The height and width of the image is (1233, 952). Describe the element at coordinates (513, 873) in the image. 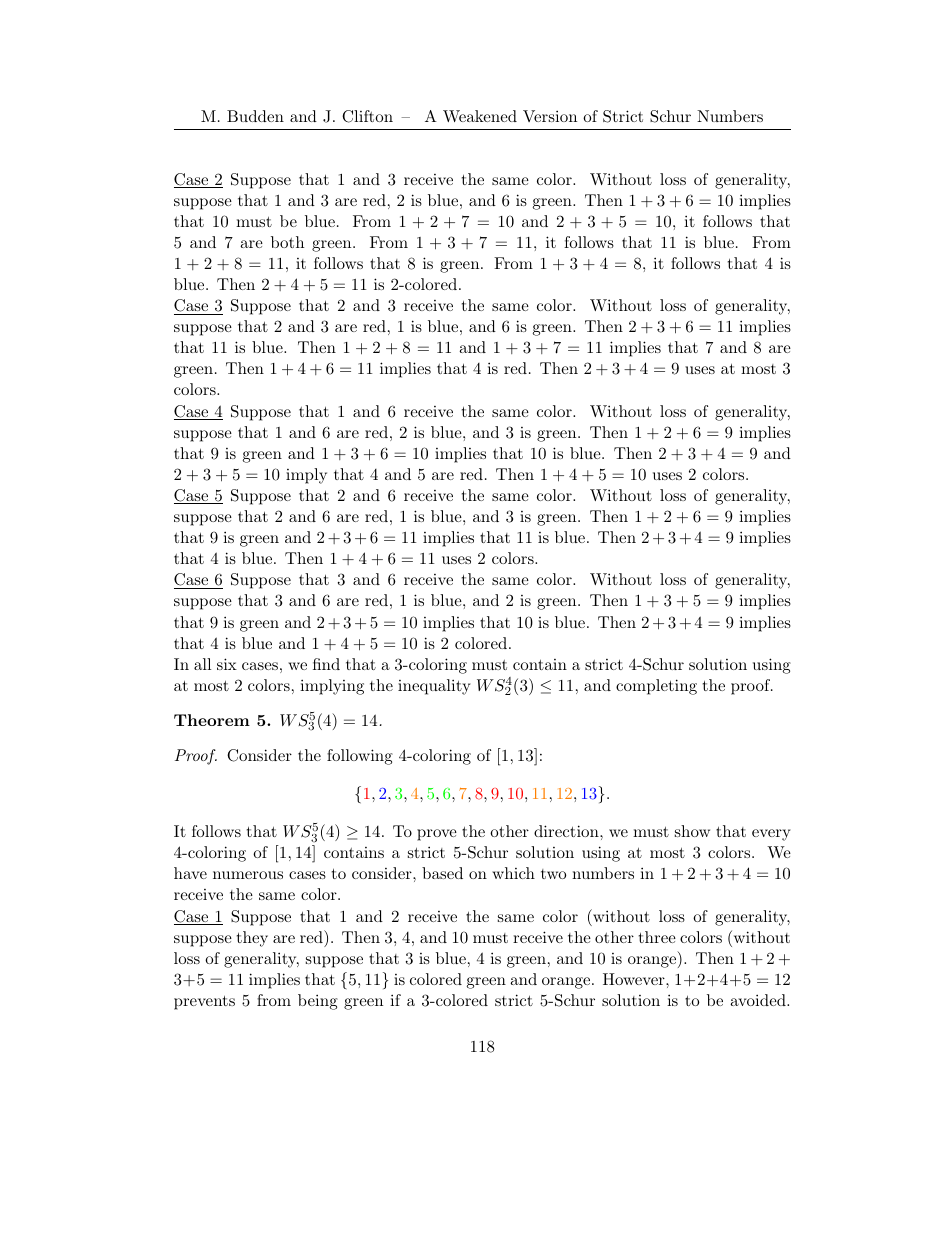

I see `which` at that location.
